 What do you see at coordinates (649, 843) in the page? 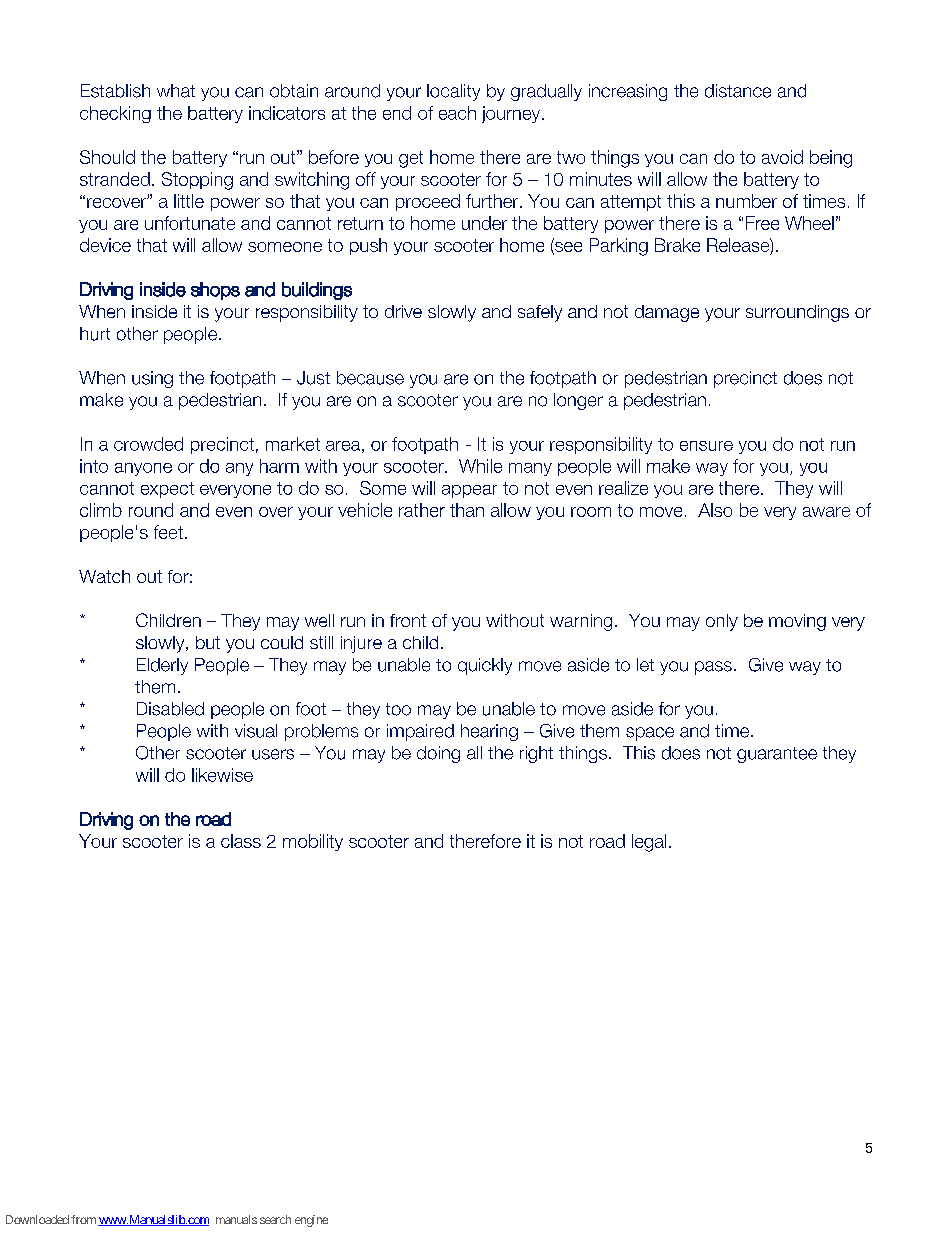
I see `legal` at bounding box center [649, 843].
